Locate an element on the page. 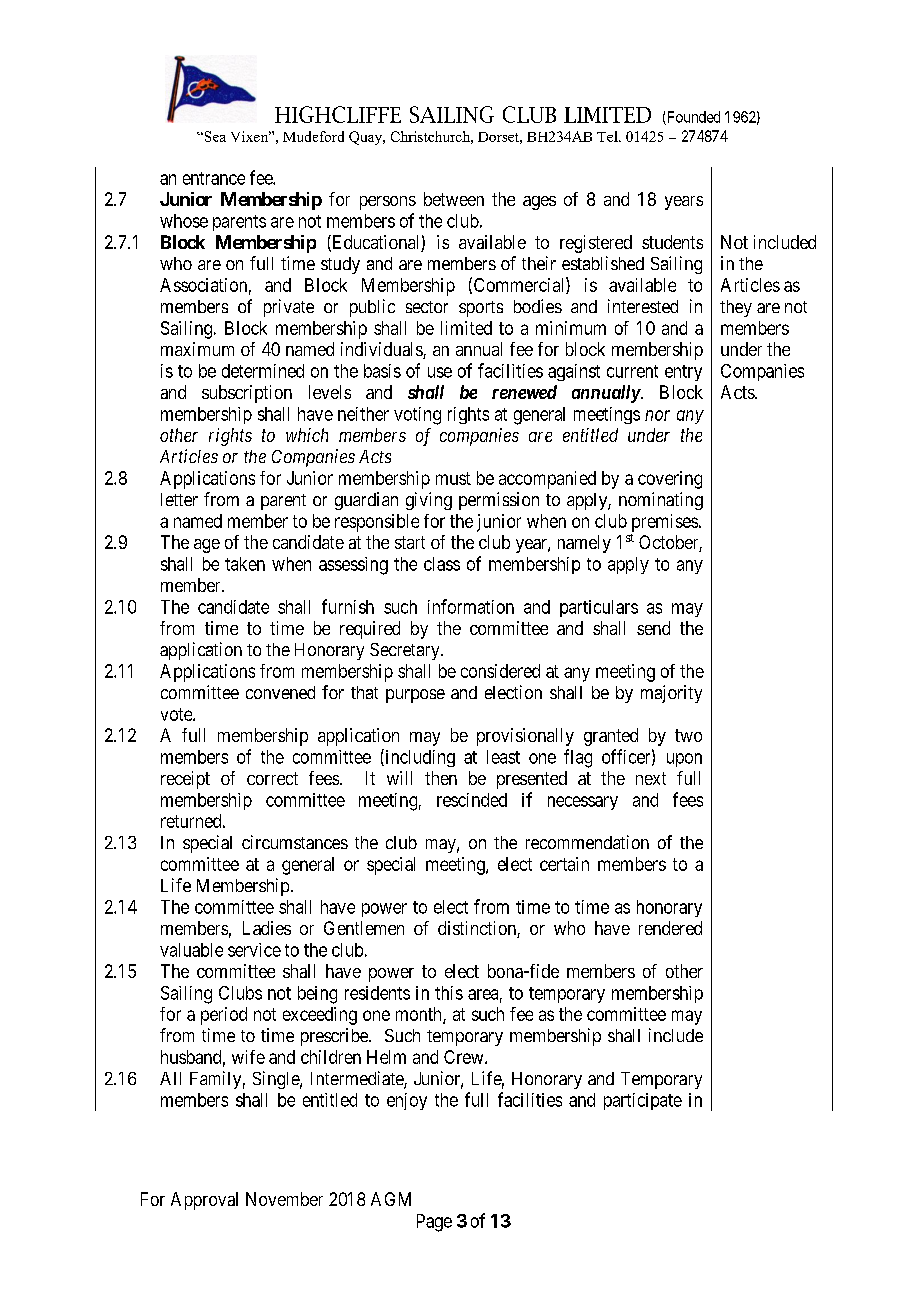 The width and height of the page is (924, 1308). participate is located at coordinates (643, 1101).
